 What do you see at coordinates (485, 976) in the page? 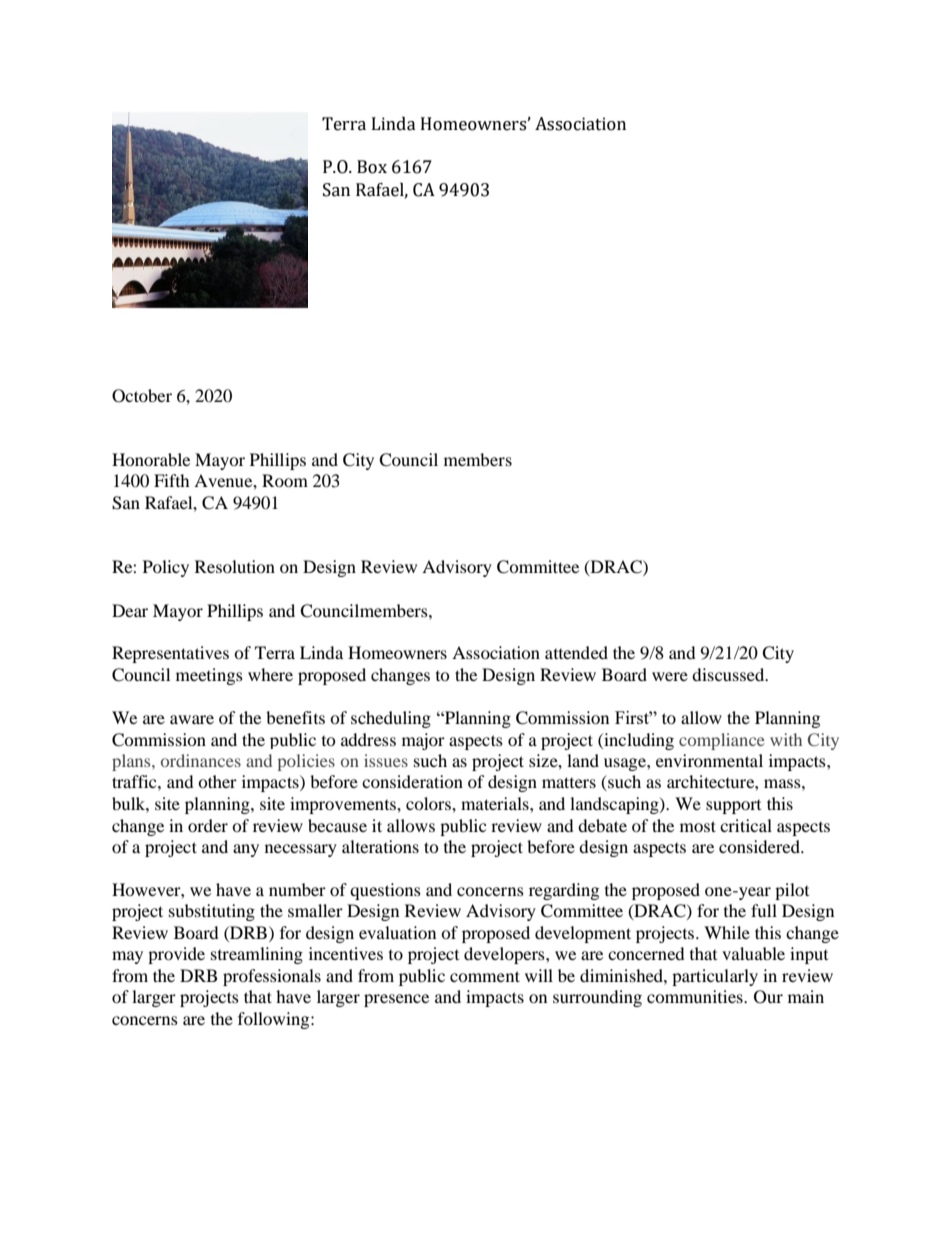
I see `comment` at bounding box center [485, 976].
